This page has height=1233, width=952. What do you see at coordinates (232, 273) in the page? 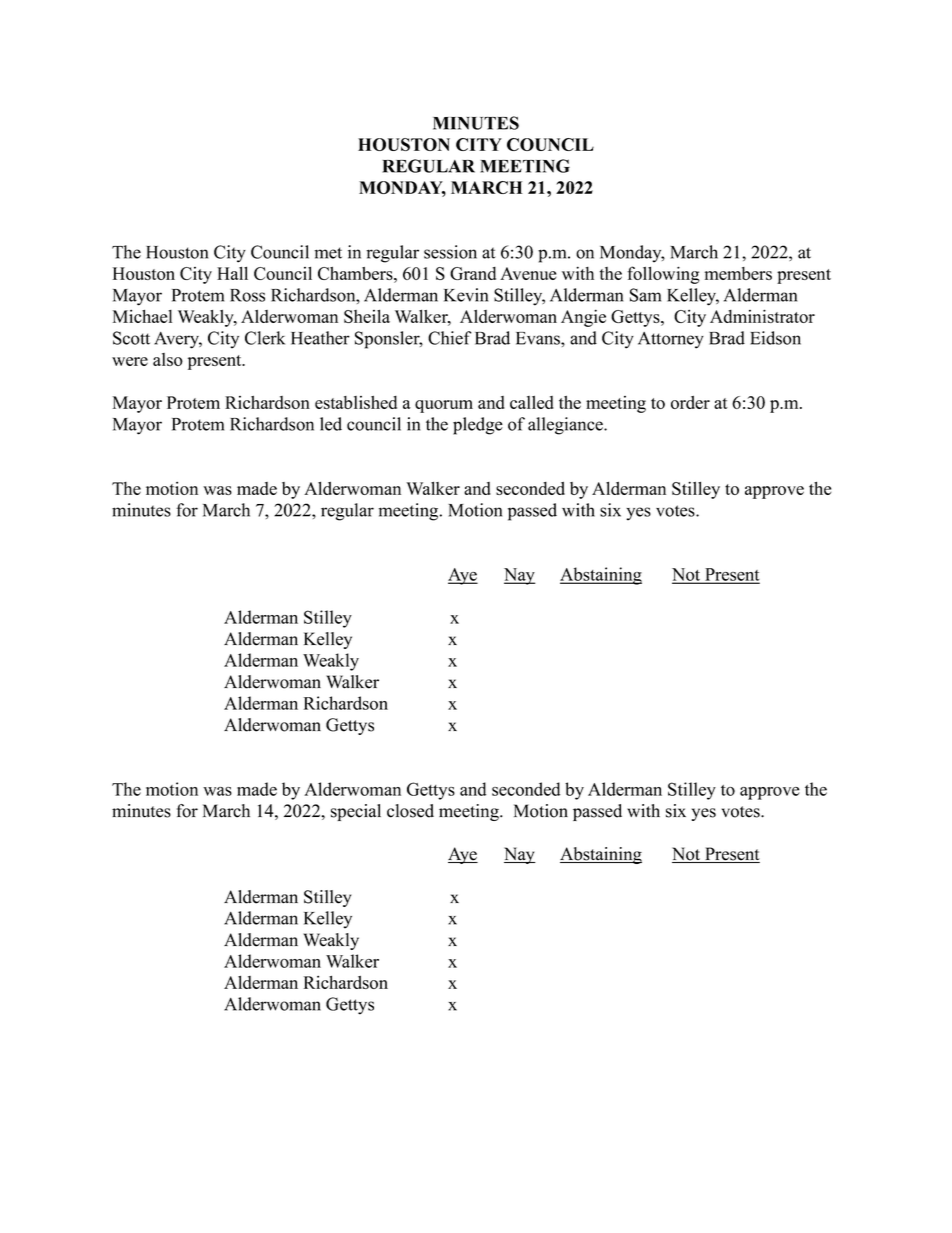
I see `Hall` at bounding box center [232, 273].
